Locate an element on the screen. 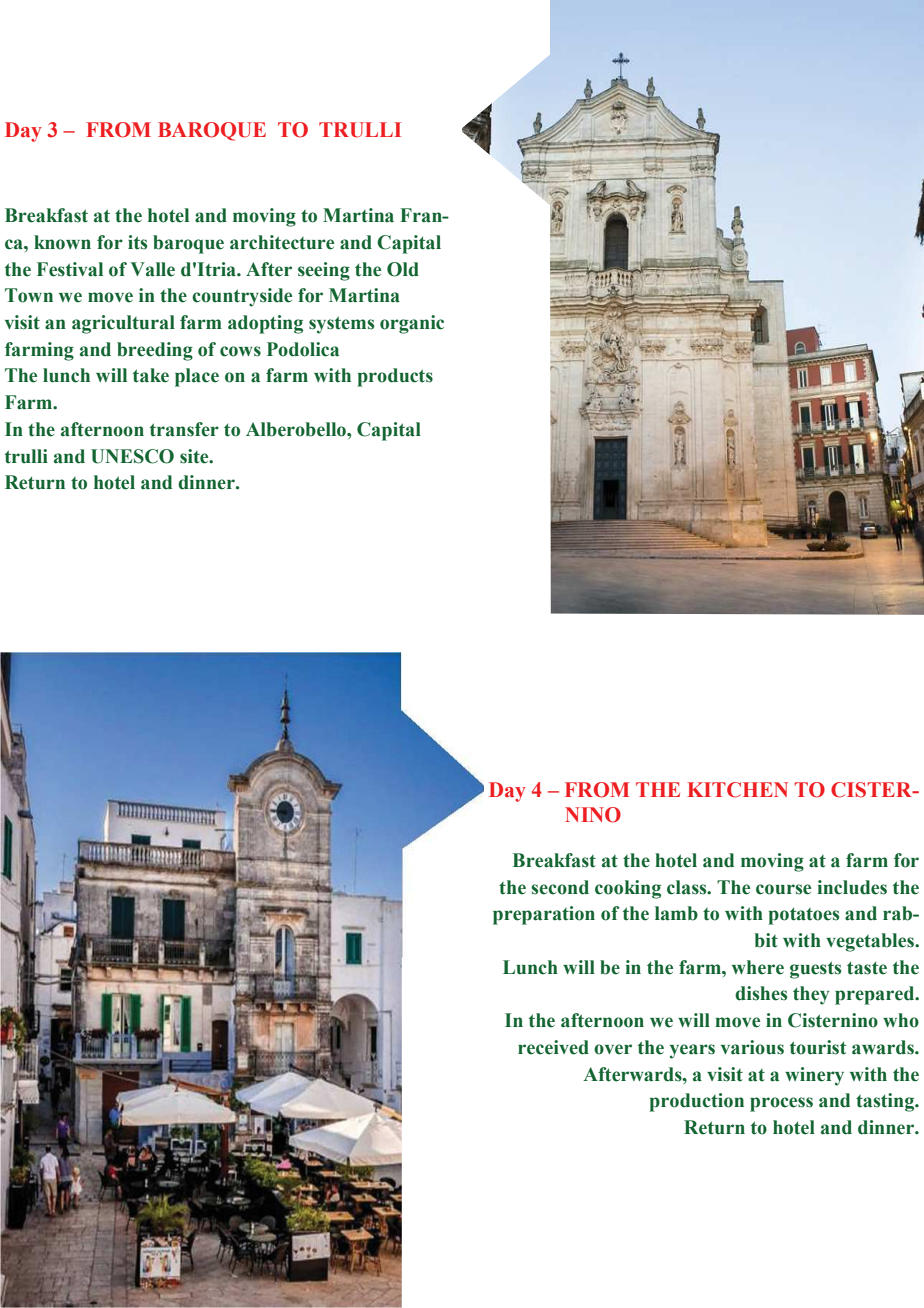 The width and height of the screenshot is (924, 1308). transfer is located at coordinates (184, 429).
